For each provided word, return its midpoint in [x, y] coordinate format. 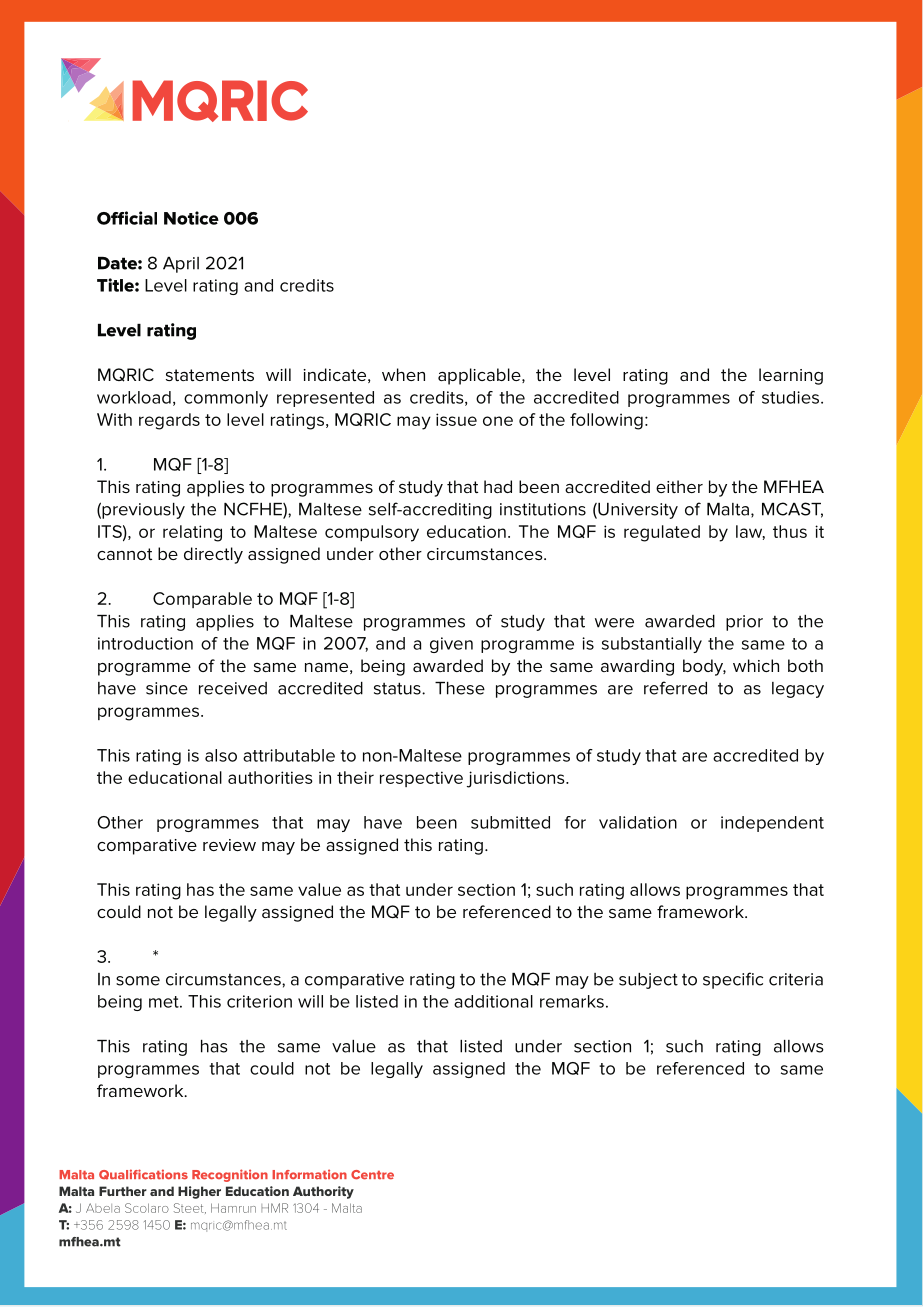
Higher [199, 1192]
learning [791, 376]
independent [772, 824]
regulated [662, 533]
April [181, 265]
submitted [510, 822]
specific [733, 980]
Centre [372, 1175]
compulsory [372, 533]
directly [213, 555]
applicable [480, 376]
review [229, 845]
